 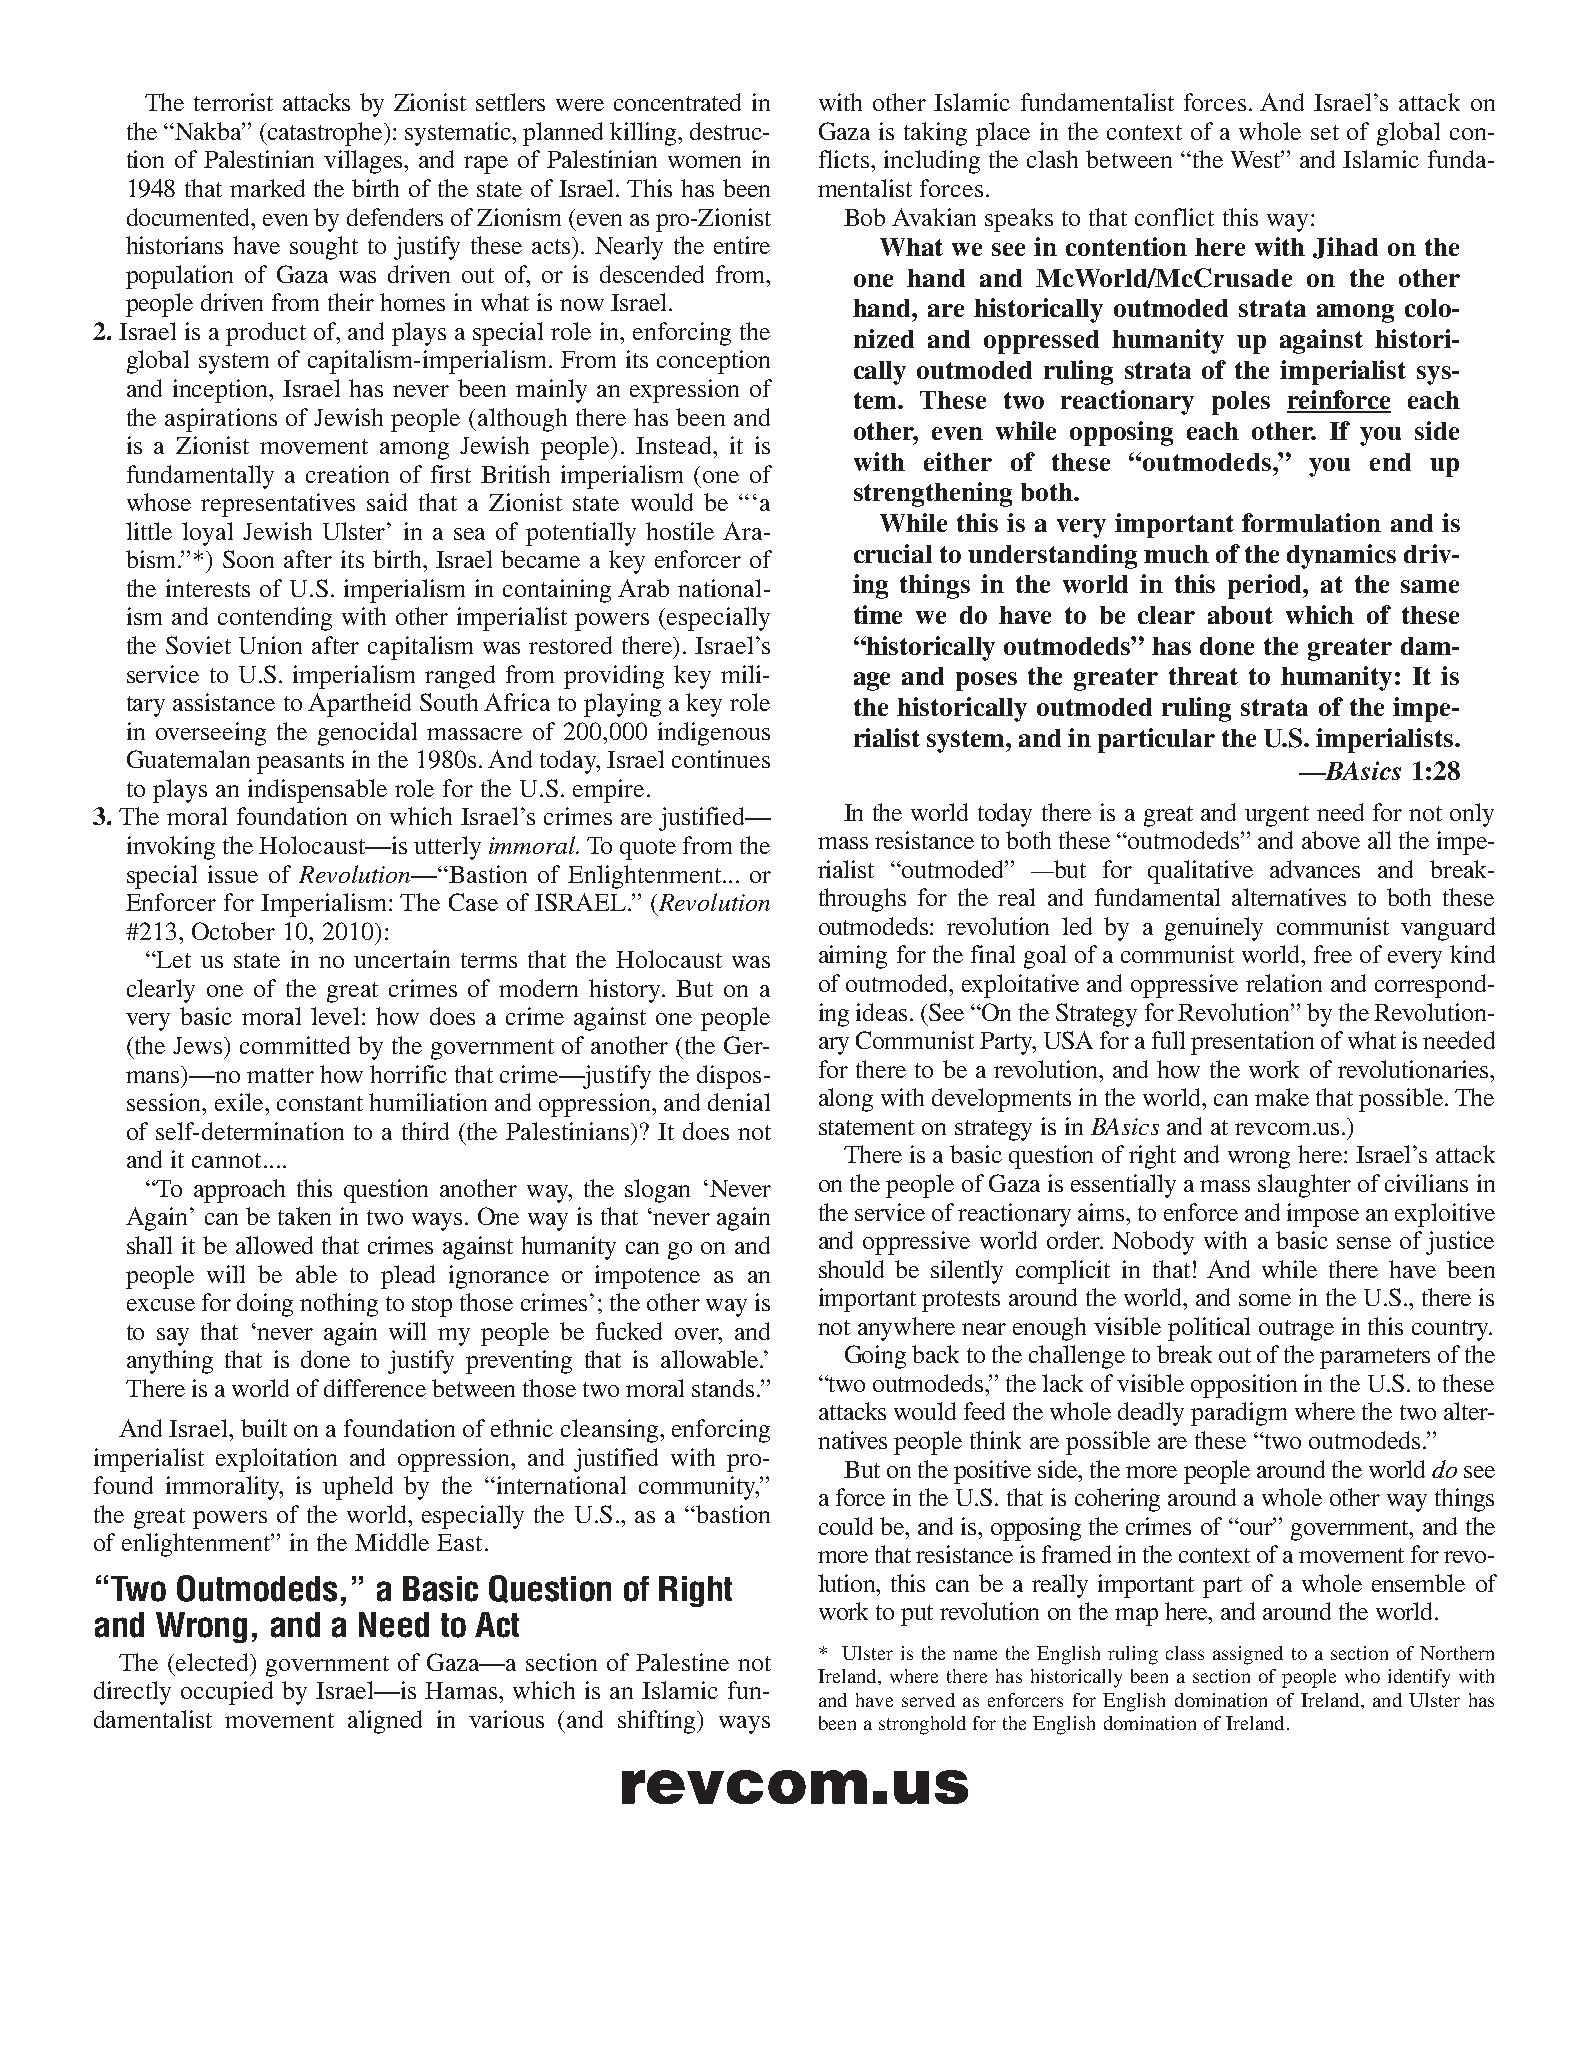 What do you see at coordinates (846, 1100) in the screenshot?
I see `along` at bounding box center [846, 1100].
